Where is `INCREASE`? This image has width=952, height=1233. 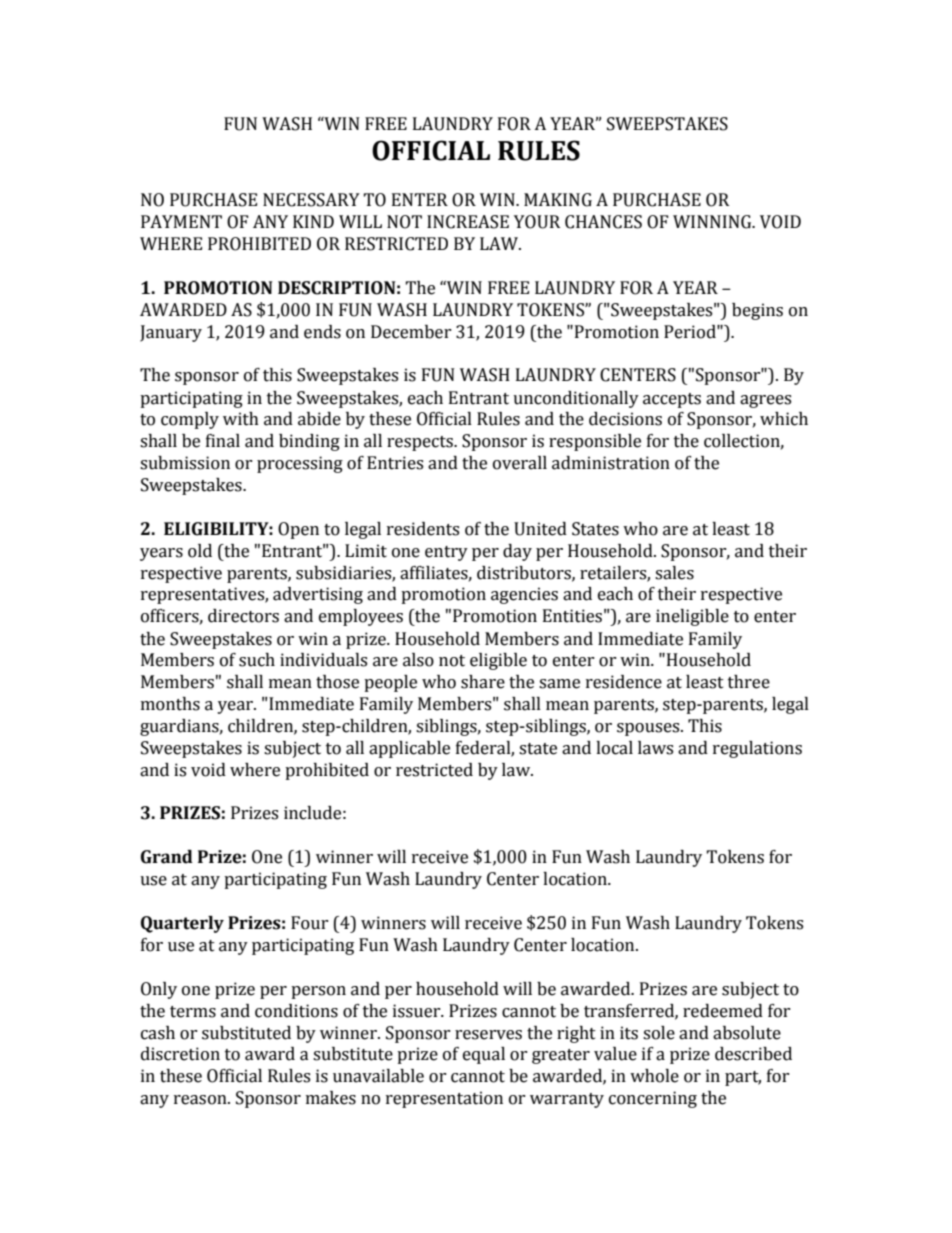
INCREASE is located at coordinates (468, 222).
